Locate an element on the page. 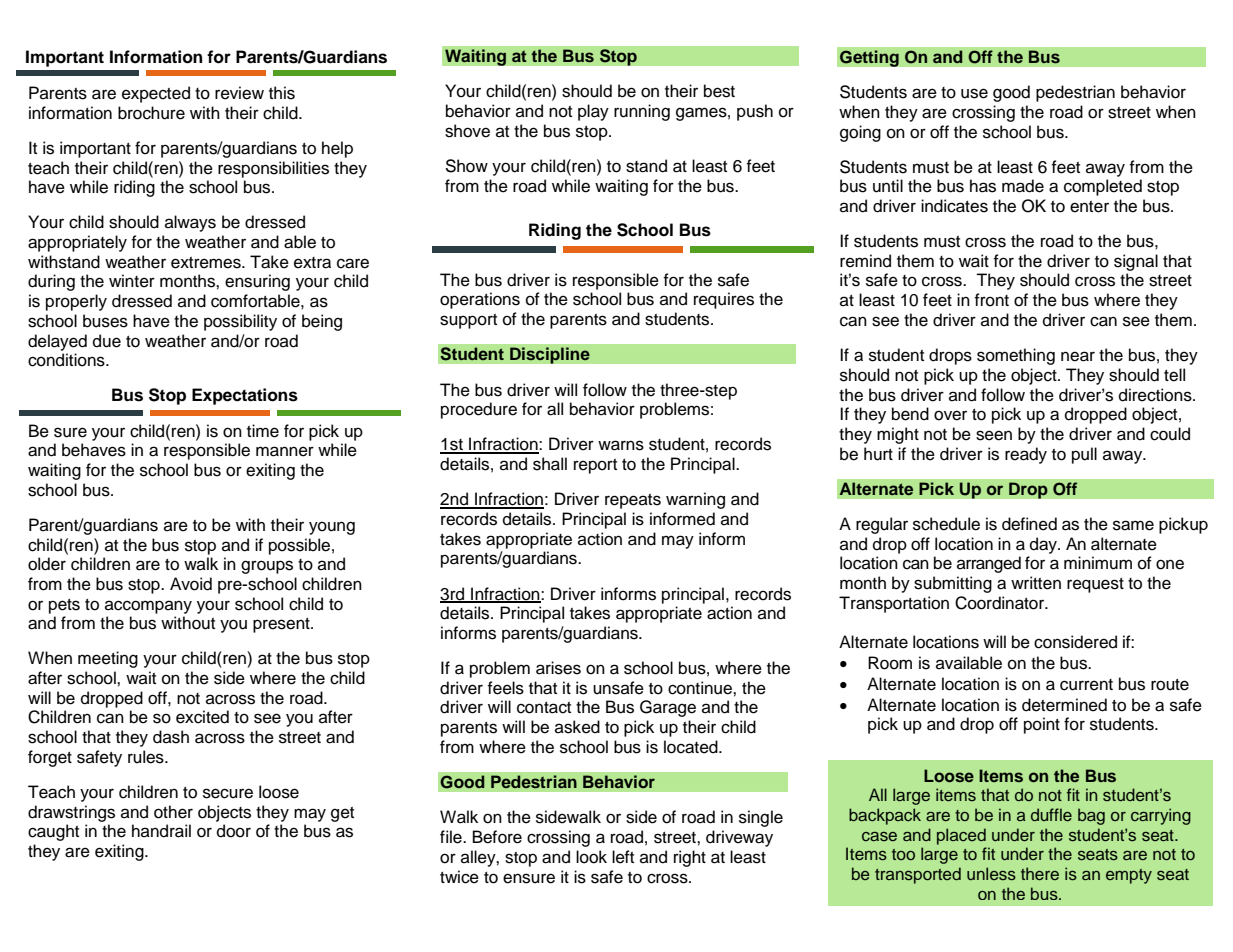 The width and height of the image is (1233, 952). something is located at coordinates (1016, 356).
